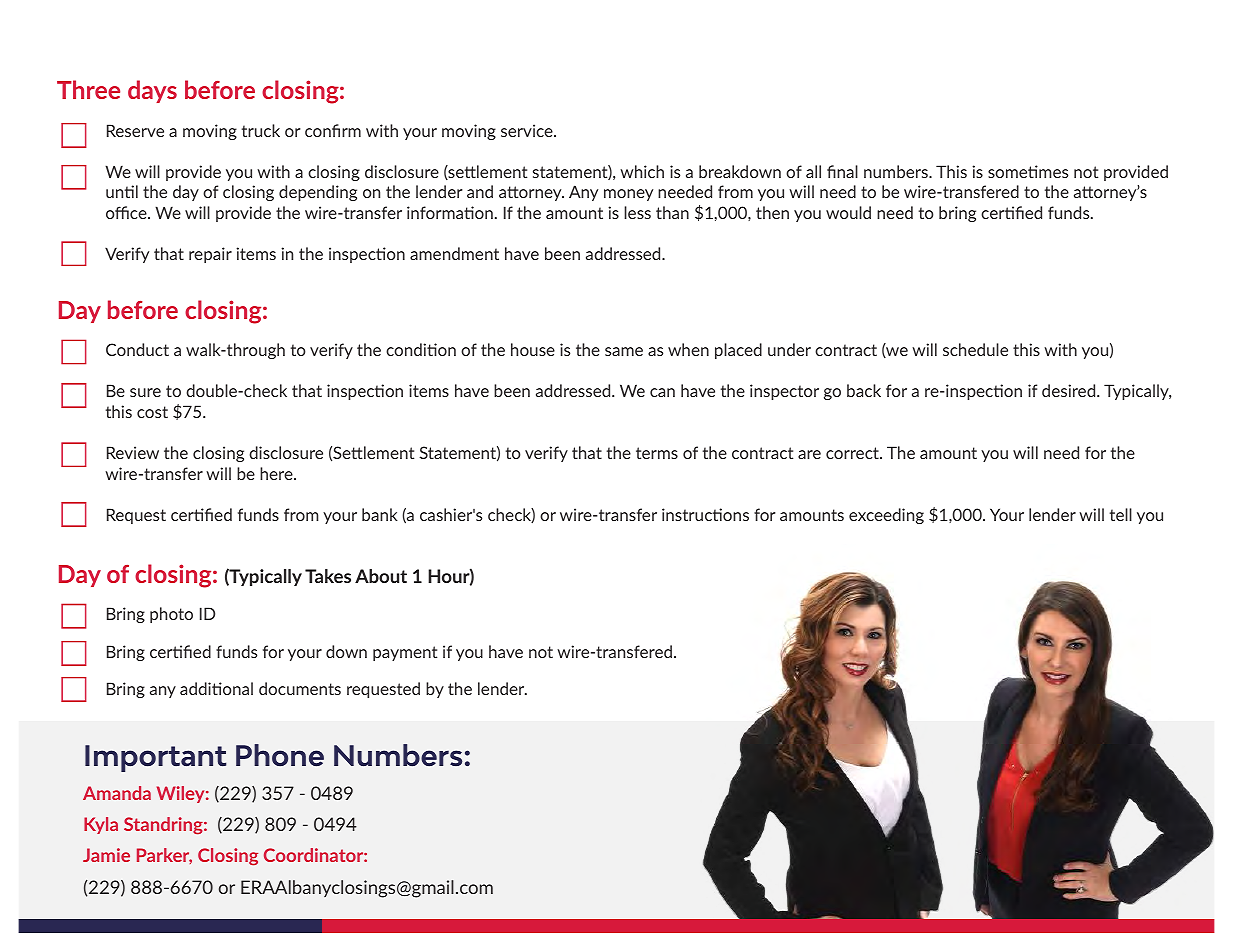 Image resolution: width=1233 pixels, height=952 pixels. I want to click on sometimes, so click(1028, 171).
